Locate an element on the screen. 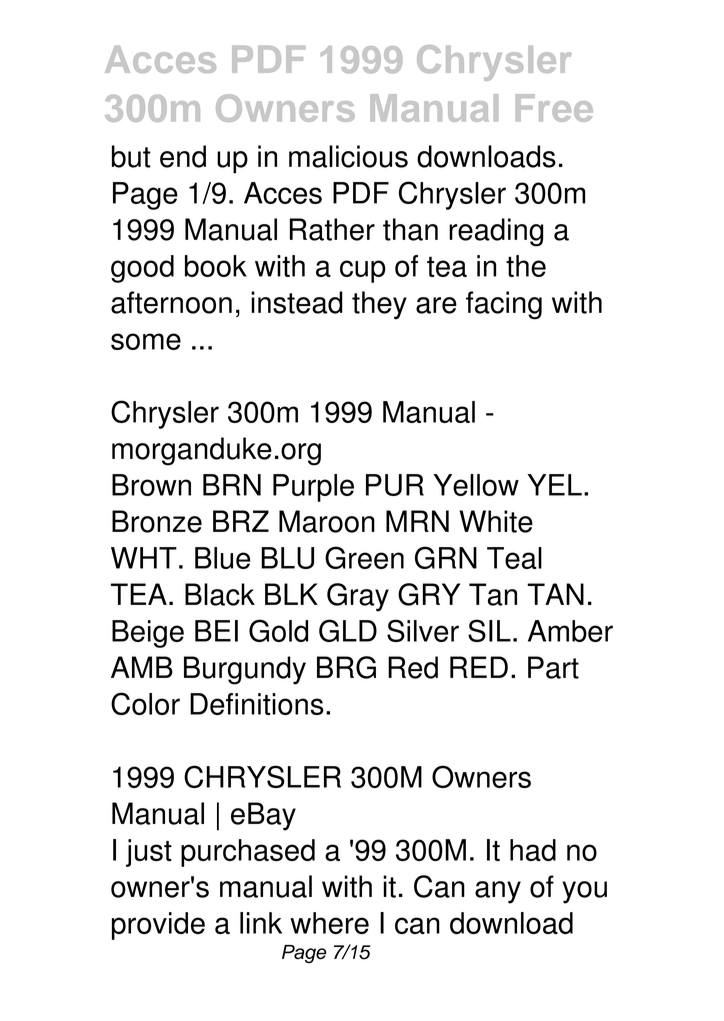  Bronze is located at coordinates (157, 521).
